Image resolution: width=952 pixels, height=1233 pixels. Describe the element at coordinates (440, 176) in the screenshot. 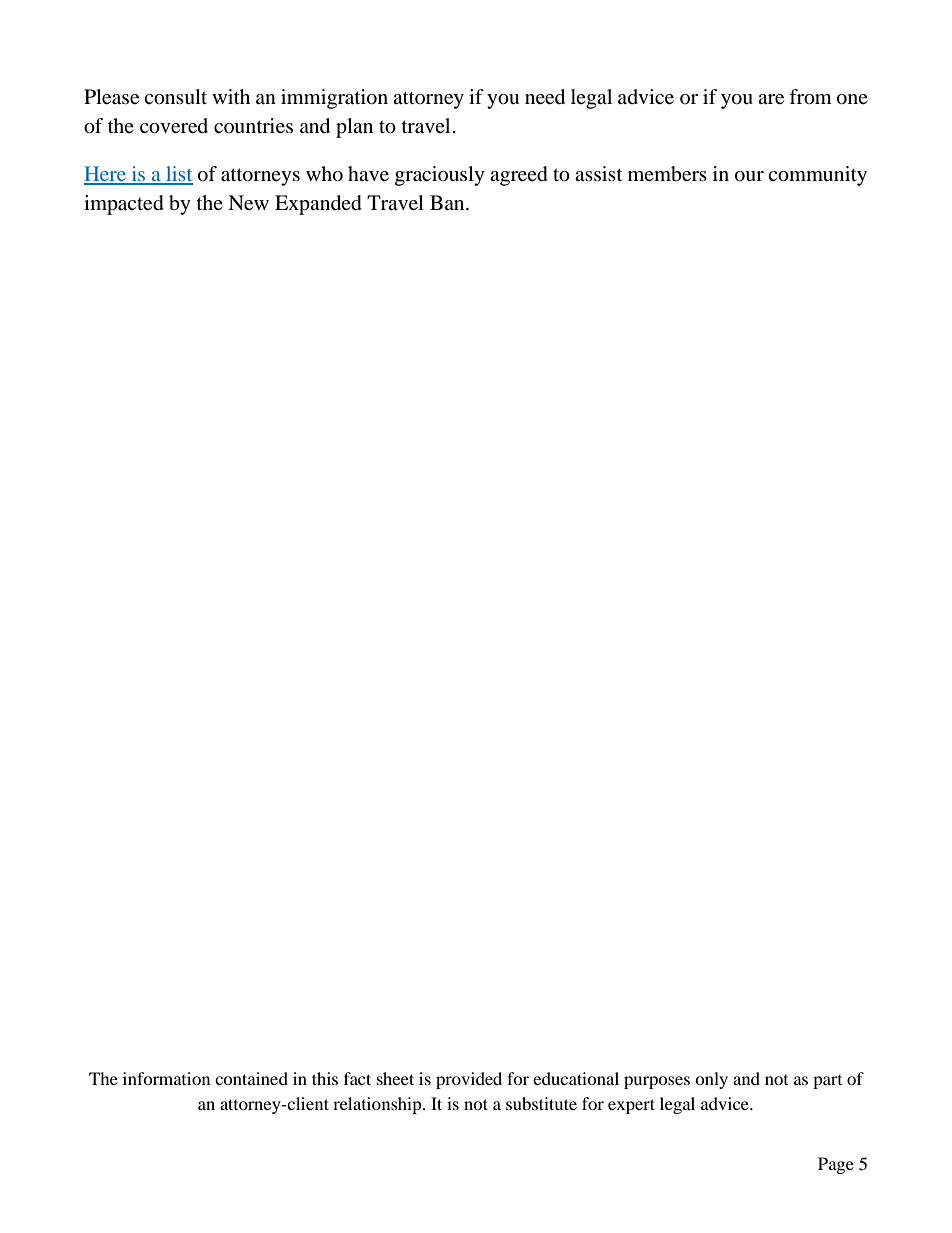

I see `graciously` at that location.
